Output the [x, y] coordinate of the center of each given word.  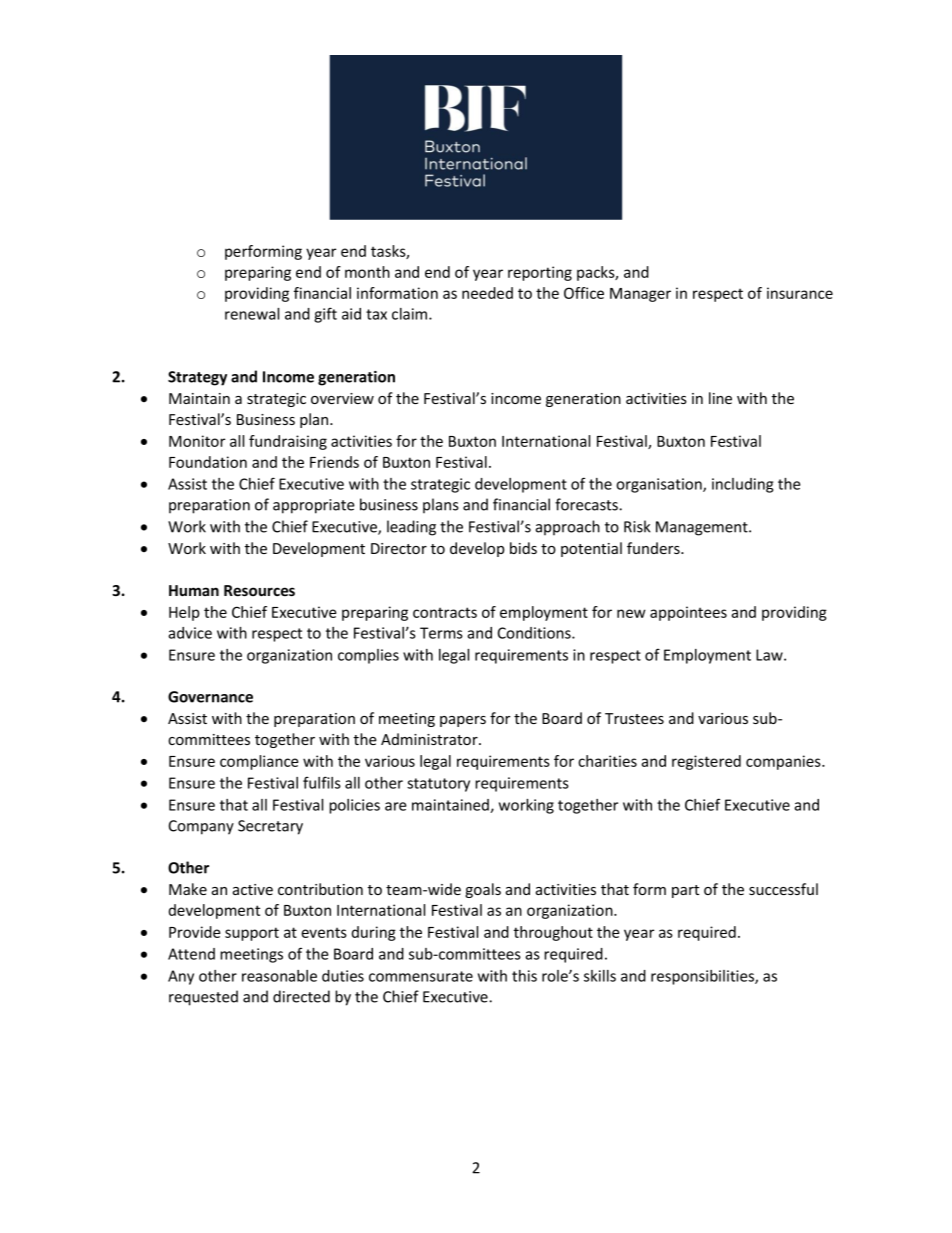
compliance [259, 762]
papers [463, 721]
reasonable [279, 976]
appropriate [314, 506]
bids [523, 548]
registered [706, 762]
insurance [800, 293]
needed [487, 293]
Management [703, 528]
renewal [252, 314]
